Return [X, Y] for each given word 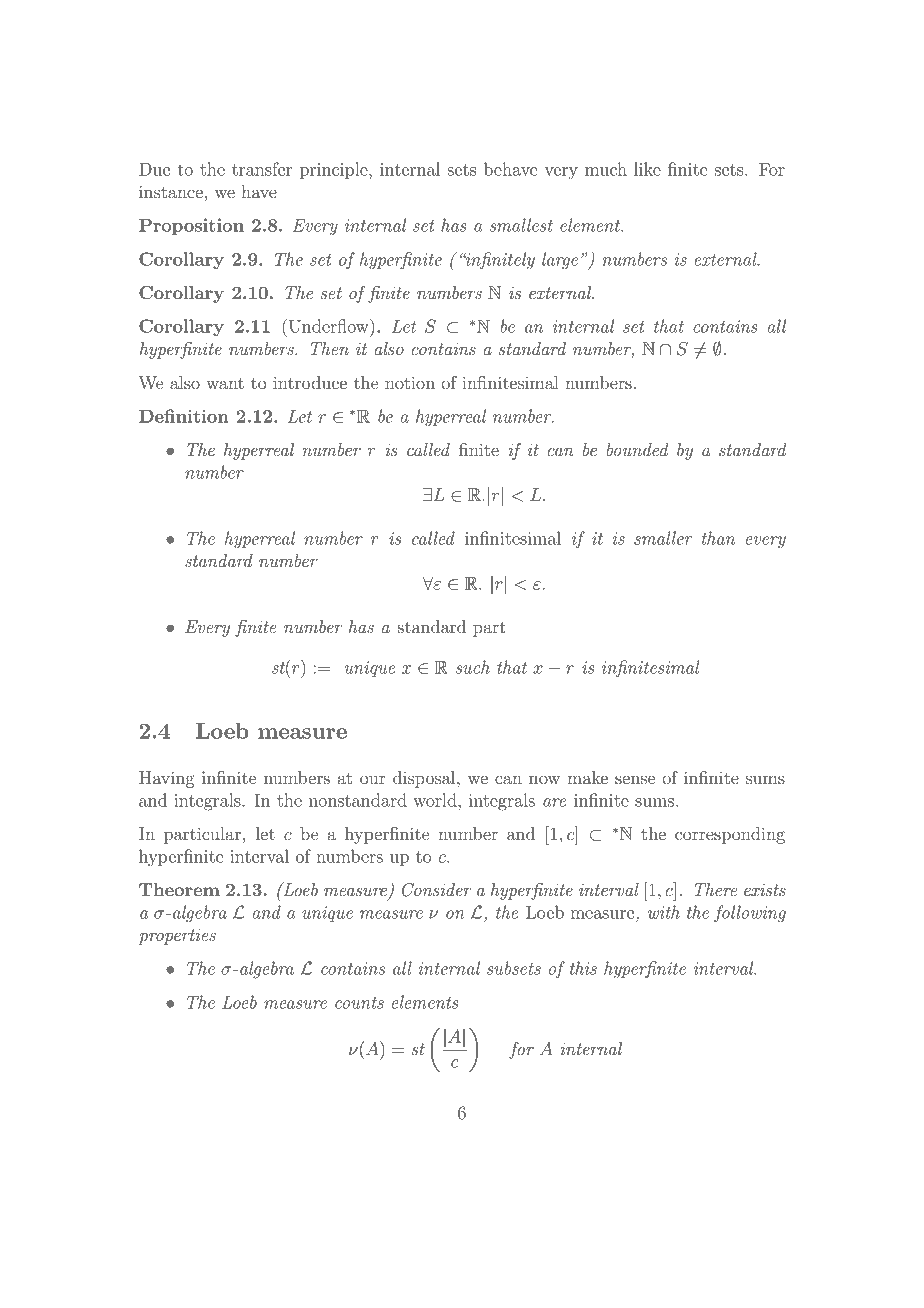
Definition [184, 416]
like [647, 169]
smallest [521, 225]
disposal [425, 779]
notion [410, 382]
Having [167, 779]
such [473, 667]
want [225, 383]
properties [177, 937]
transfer [262, 169]
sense [635, 779]
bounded [637, 449]
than [718, 538]
